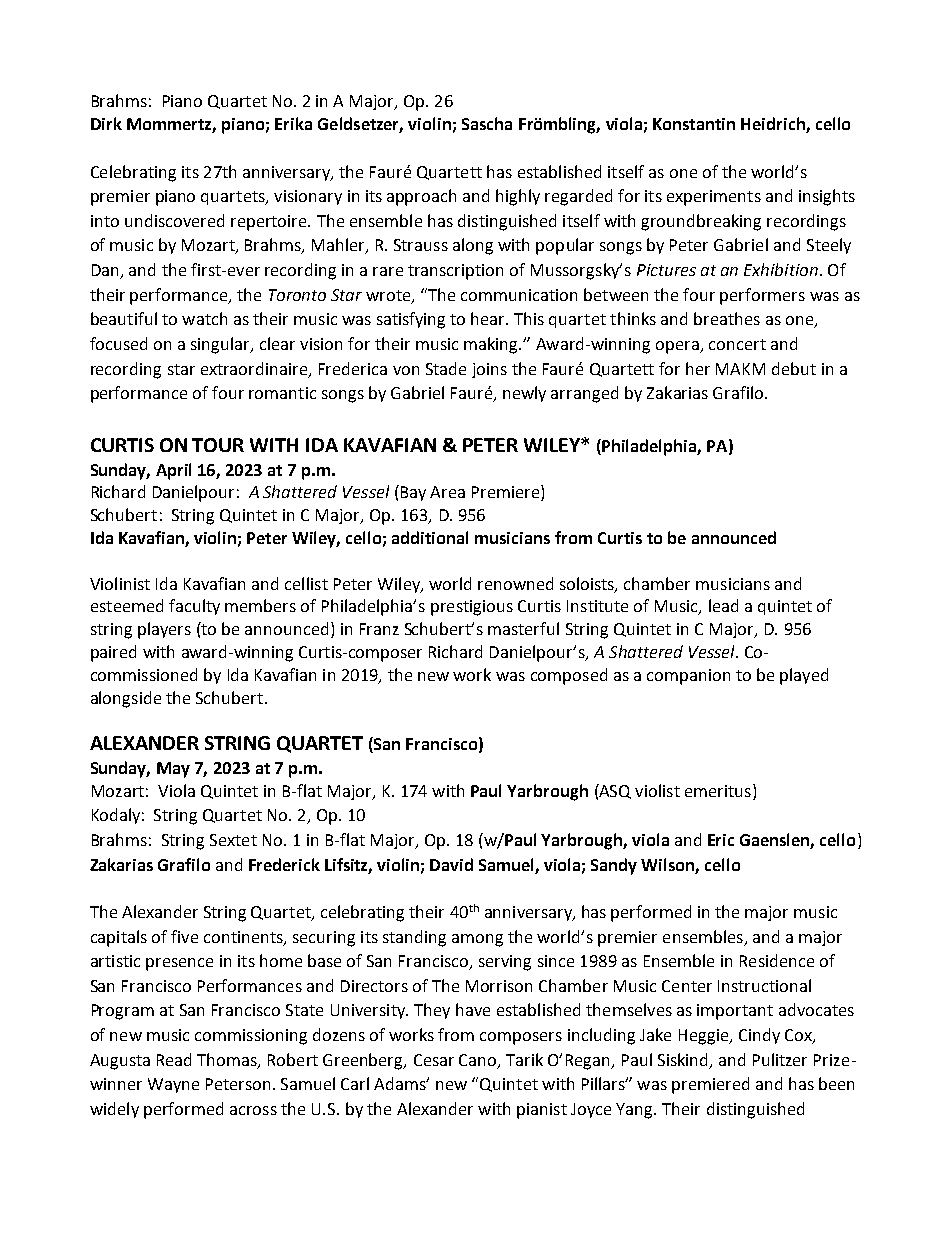 Image resolution: width=952 pixels, height=1233 pixels. Describe the element at coordinates (106, 123) in the screenshot. I see `Dirk` at that location.
